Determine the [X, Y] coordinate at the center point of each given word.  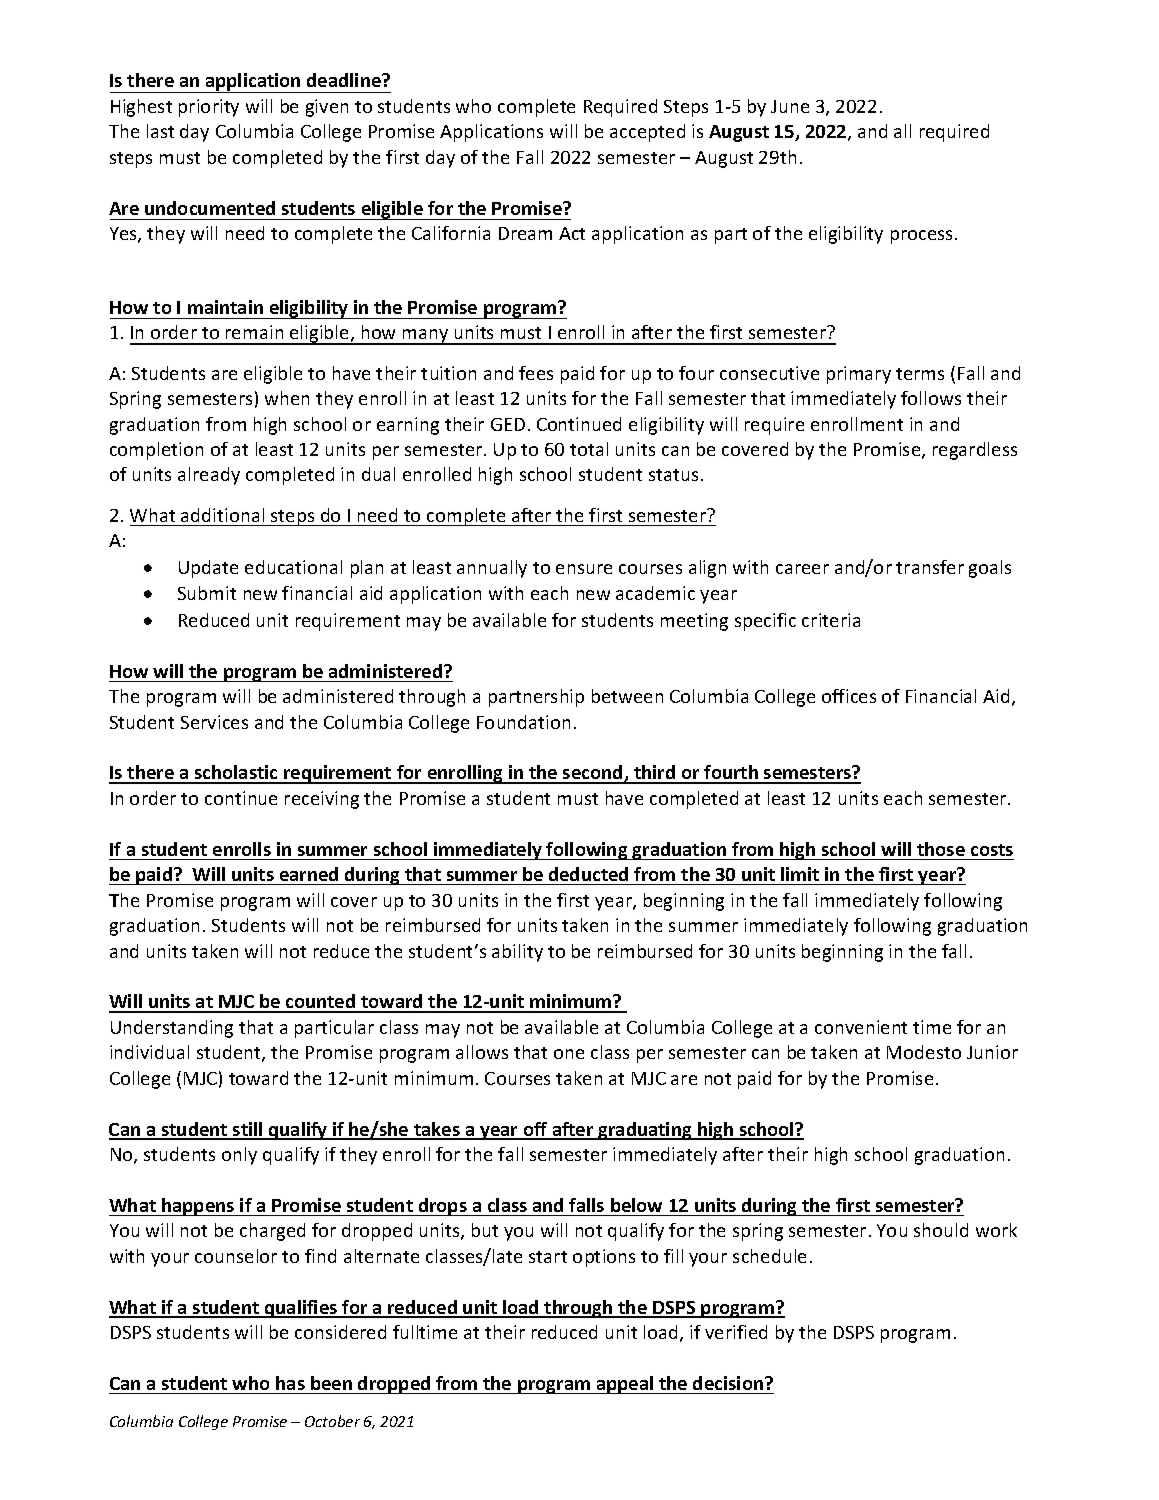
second [593, 774]
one [569, 1054]
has [290, 1383]
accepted [647, 133]
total [589, 449]
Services [214, 722]
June [790, 106]
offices [849, 696]
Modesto [924, 1052]
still [248, 1130]
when [287, 398]
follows [931, 398]
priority [209, 108]
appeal [625, 1385]
